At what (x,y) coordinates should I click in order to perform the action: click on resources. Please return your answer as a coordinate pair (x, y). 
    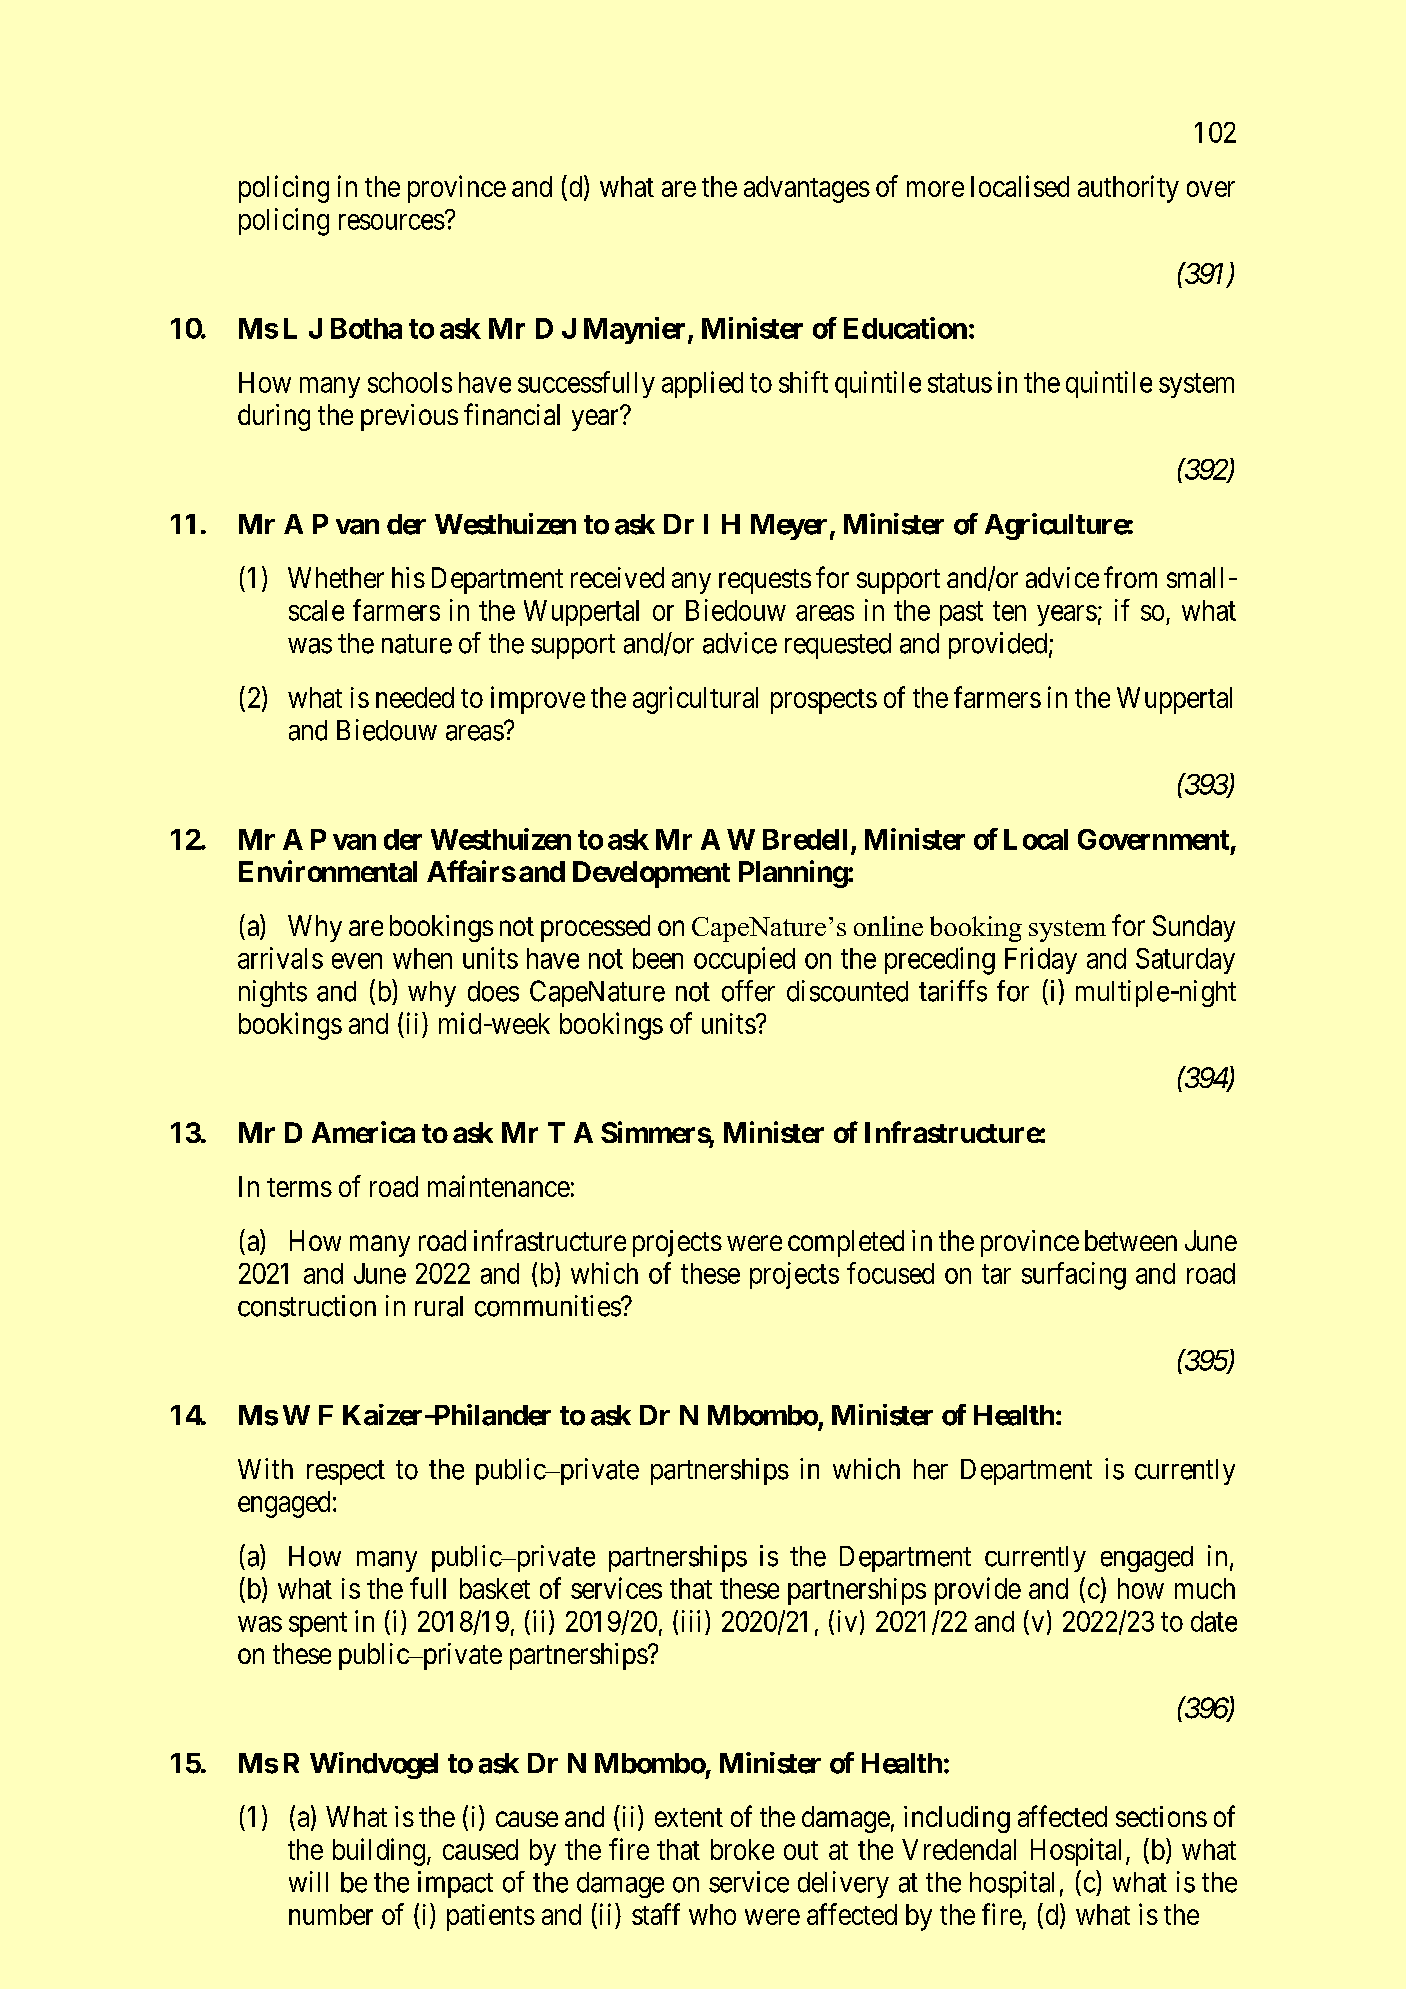
    Looking at the image, I should click on (392, 222).
